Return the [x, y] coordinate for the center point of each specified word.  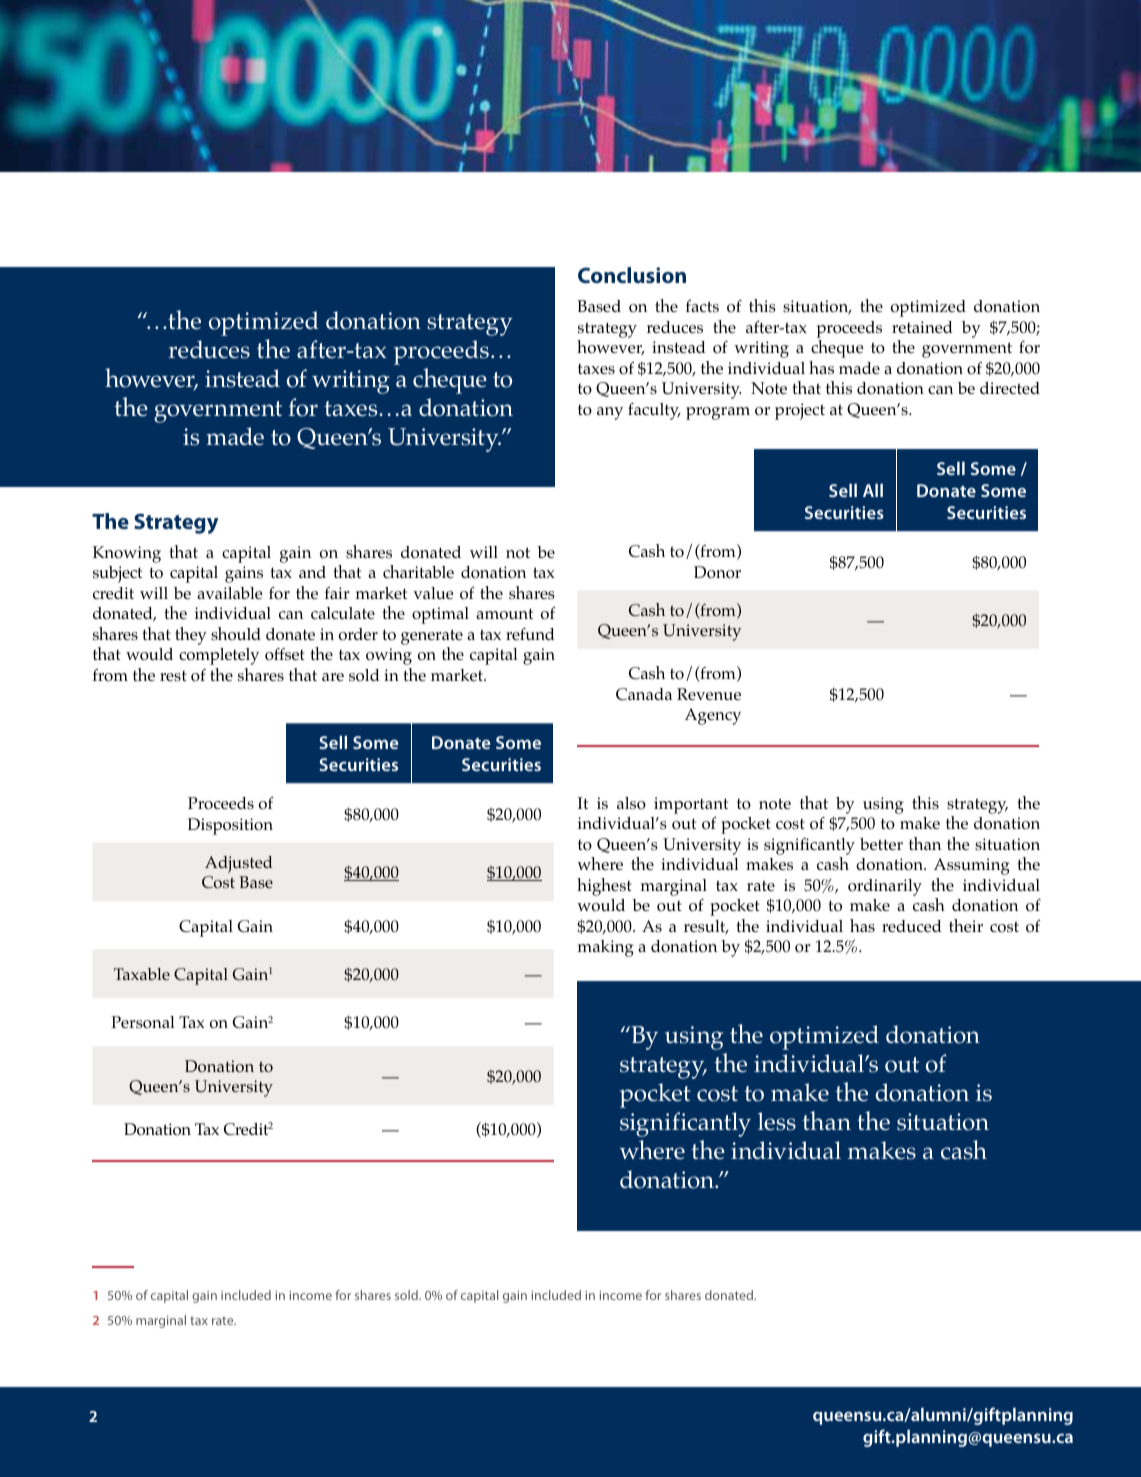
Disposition [230, 826]
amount [504, 614]
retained [922, 327]
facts [702, 306]
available [229, 593]
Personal [143, 1022]
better [881, 844]
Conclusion [632, 275]
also [631, 803]
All [873, 490]
